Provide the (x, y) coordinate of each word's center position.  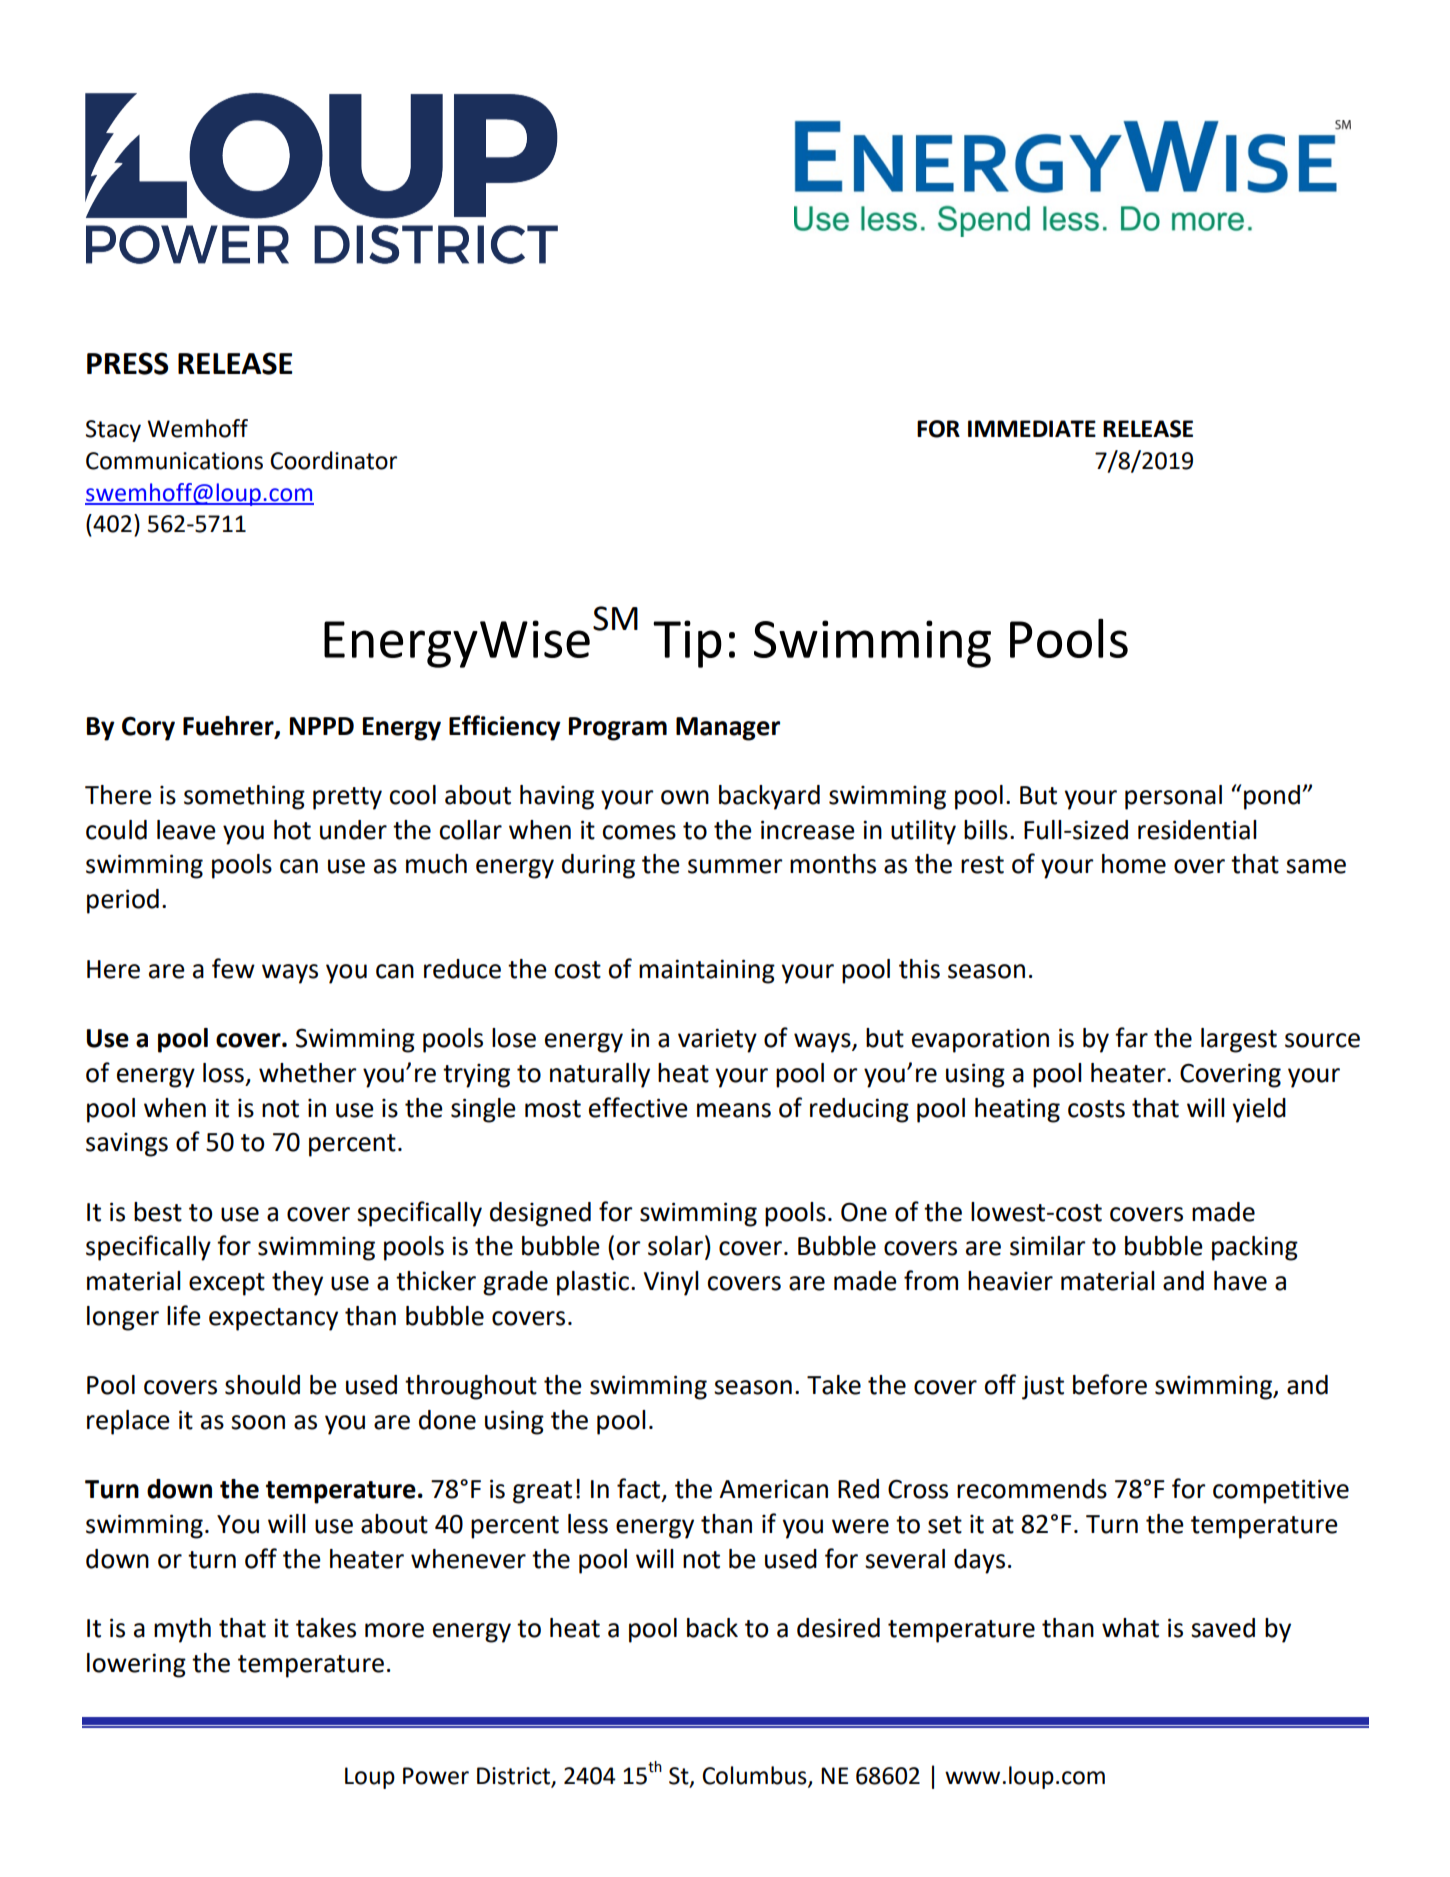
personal (1173, 797)
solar (675, 1246)
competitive (1281, 1491)
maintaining (707, 971)
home (1134, 864)
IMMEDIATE (1032, 428)
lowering (136, 1665)
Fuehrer (229, 726)
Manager (728, 729)
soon (258, 1422)
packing (1255, 1248)
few (233, 968)
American (773, 1489)
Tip (687, 644)
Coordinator (333, 460)
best (158, 1212)
